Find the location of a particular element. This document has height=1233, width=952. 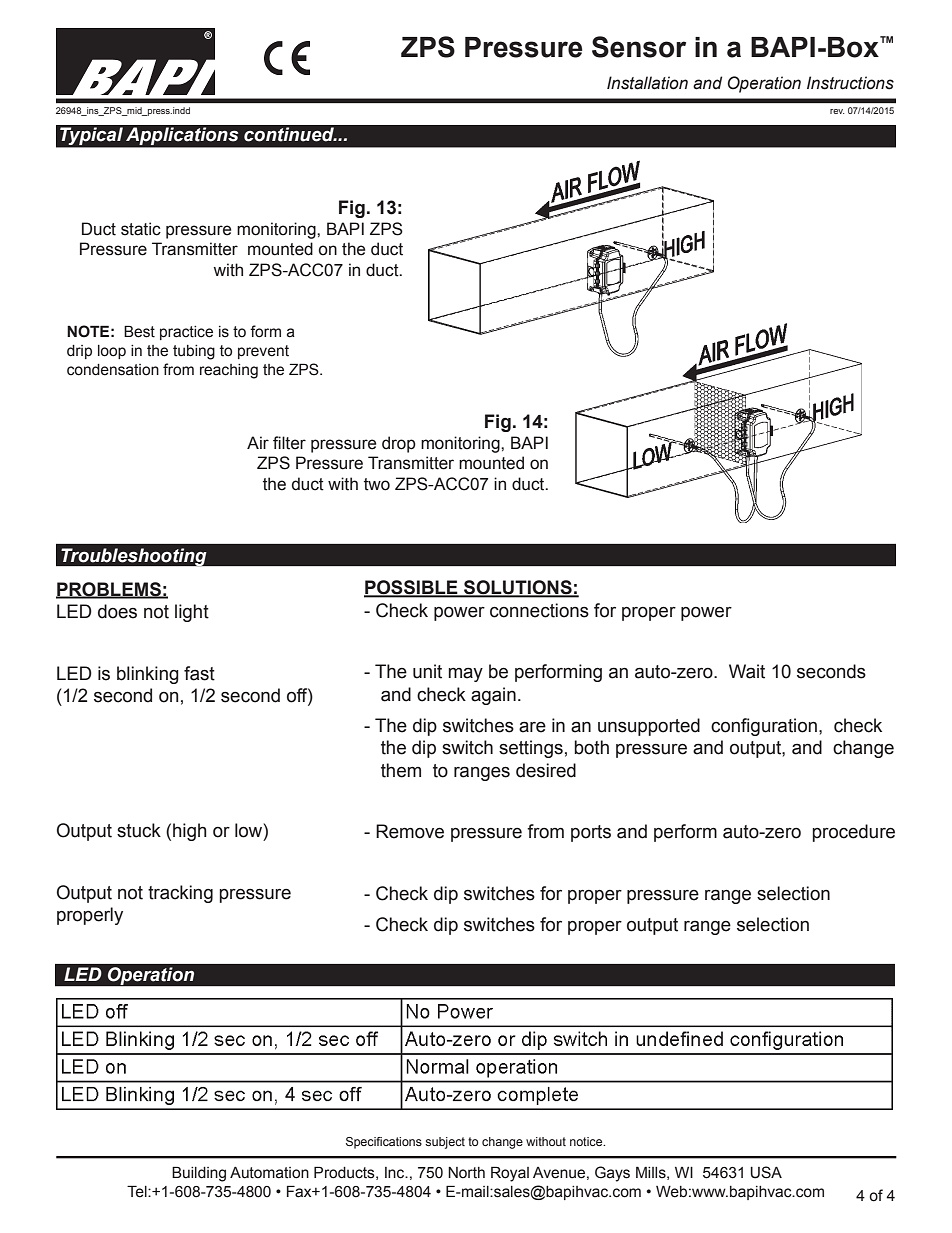

Air is located at coordinates (258, 442).
